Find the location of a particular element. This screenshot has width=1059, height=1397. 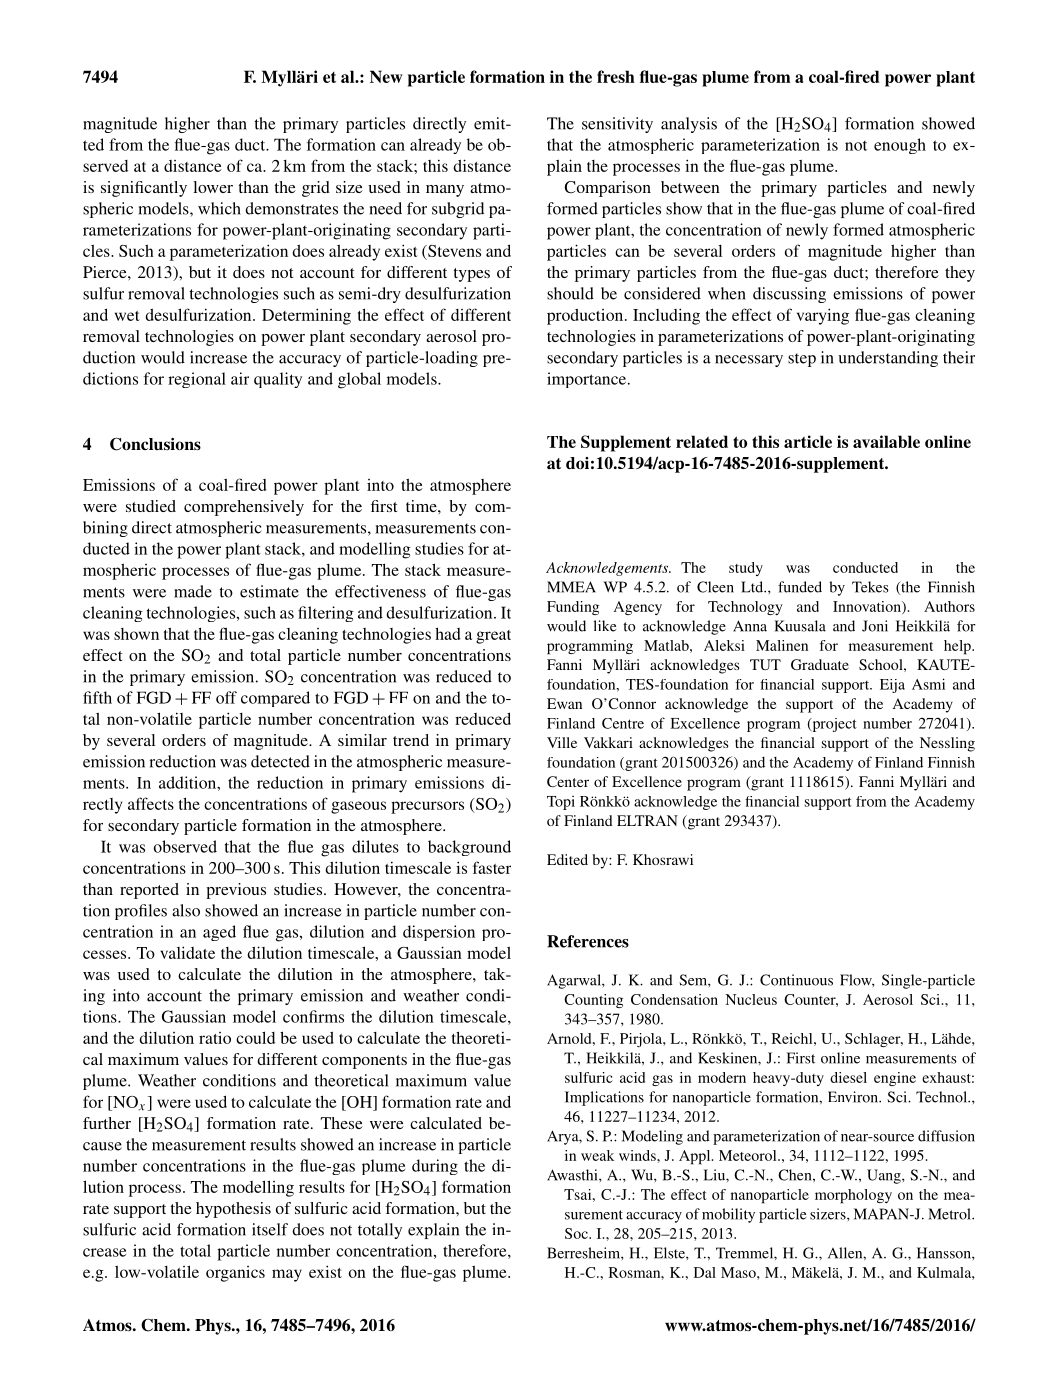

available is located at coordinates (886, 441).
